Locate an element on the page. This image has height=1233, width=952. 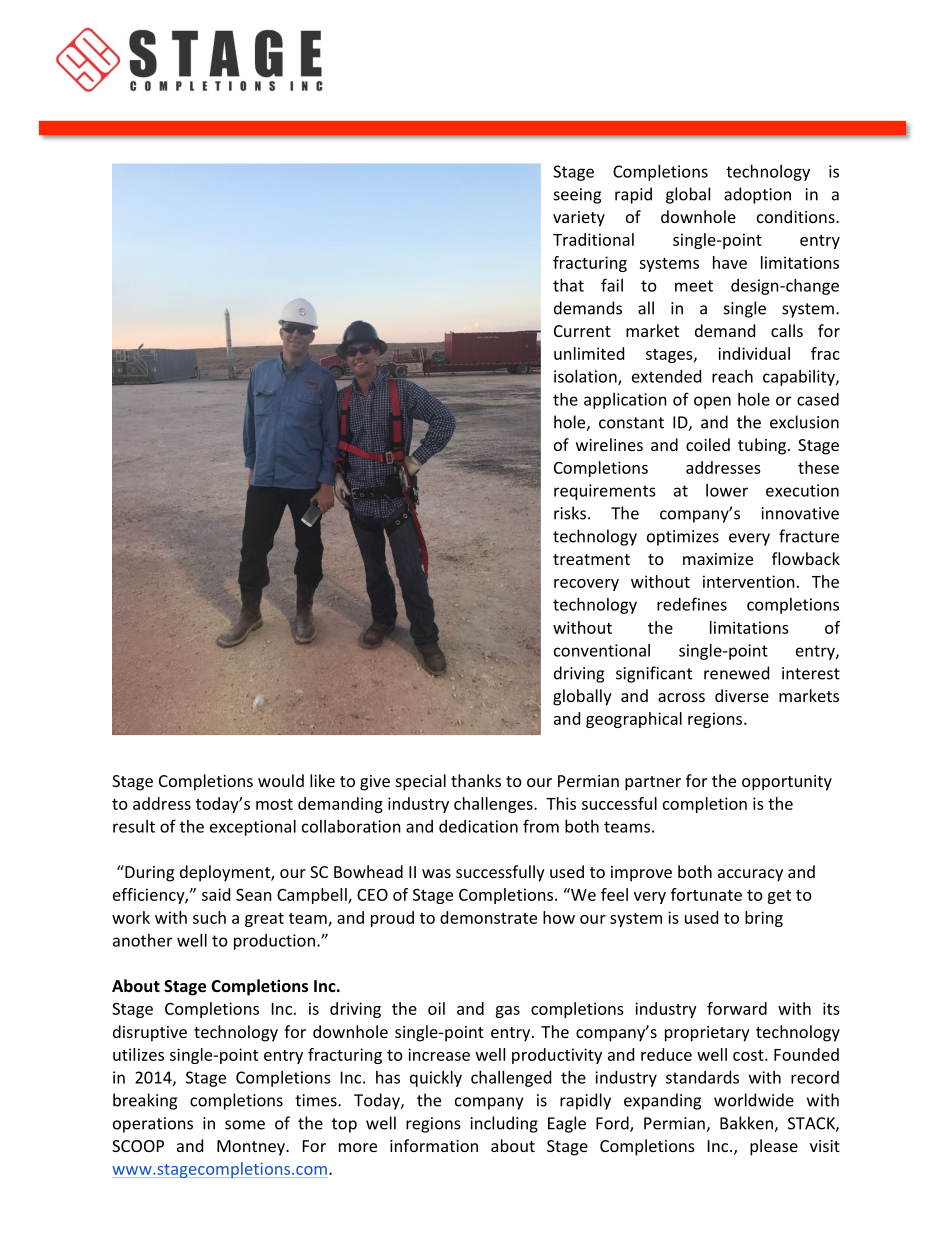
adoption is located at coordinates (757, 195).
